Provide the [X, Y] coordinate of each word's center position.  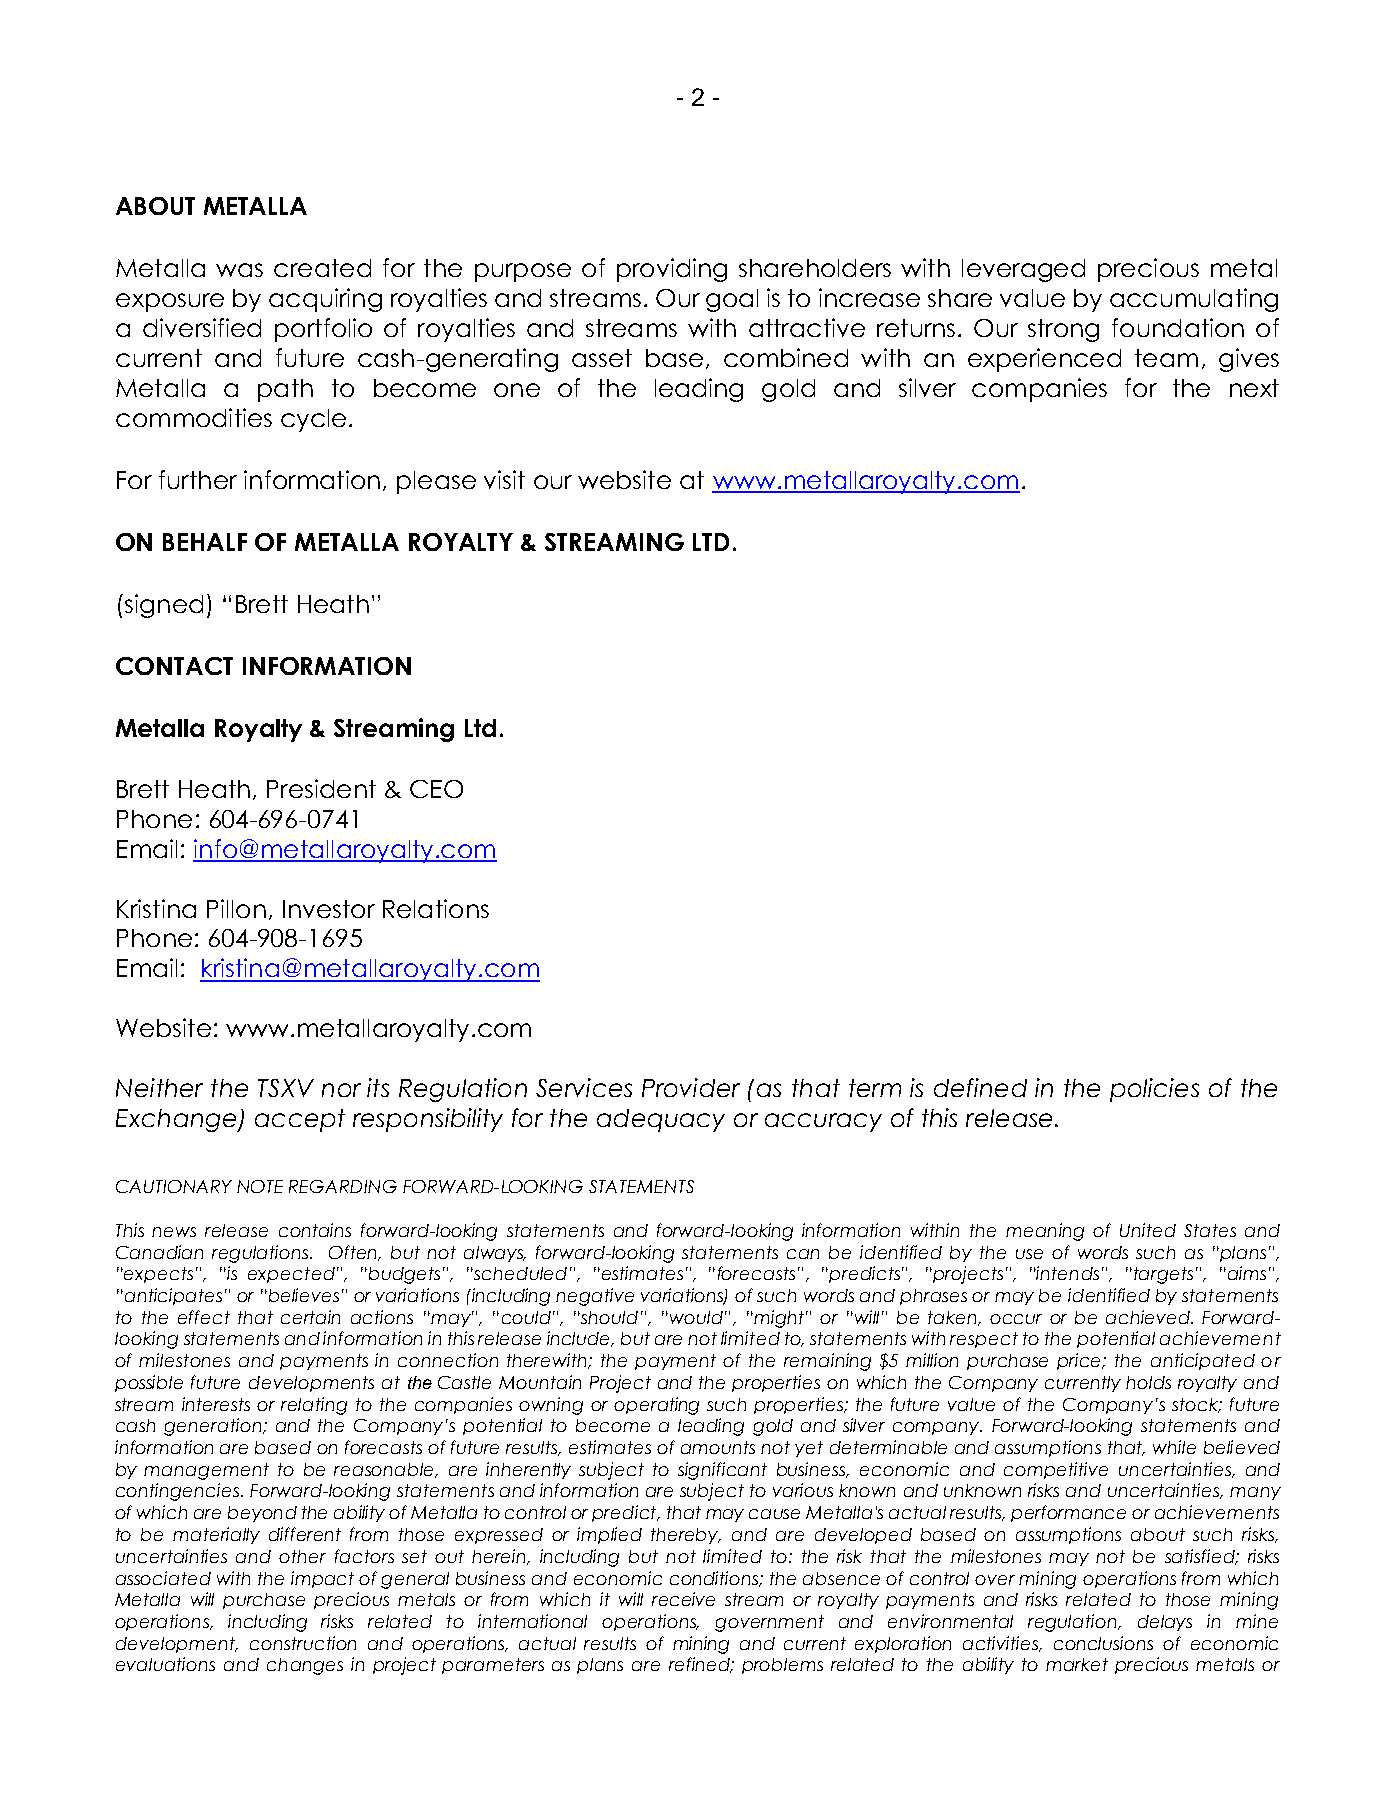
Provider [691, 1087]
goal [732, 300]
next [1254, 388]
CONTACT [174, 666]
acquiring [325, 300]
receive [683, 1599]
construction [303, 1643]
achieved [1149, 1317]
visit [504, 479]
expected [291, 1275]
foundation [1178, 327]
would [695, 1317]
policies [1154, 1090]
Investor [329, 909]
